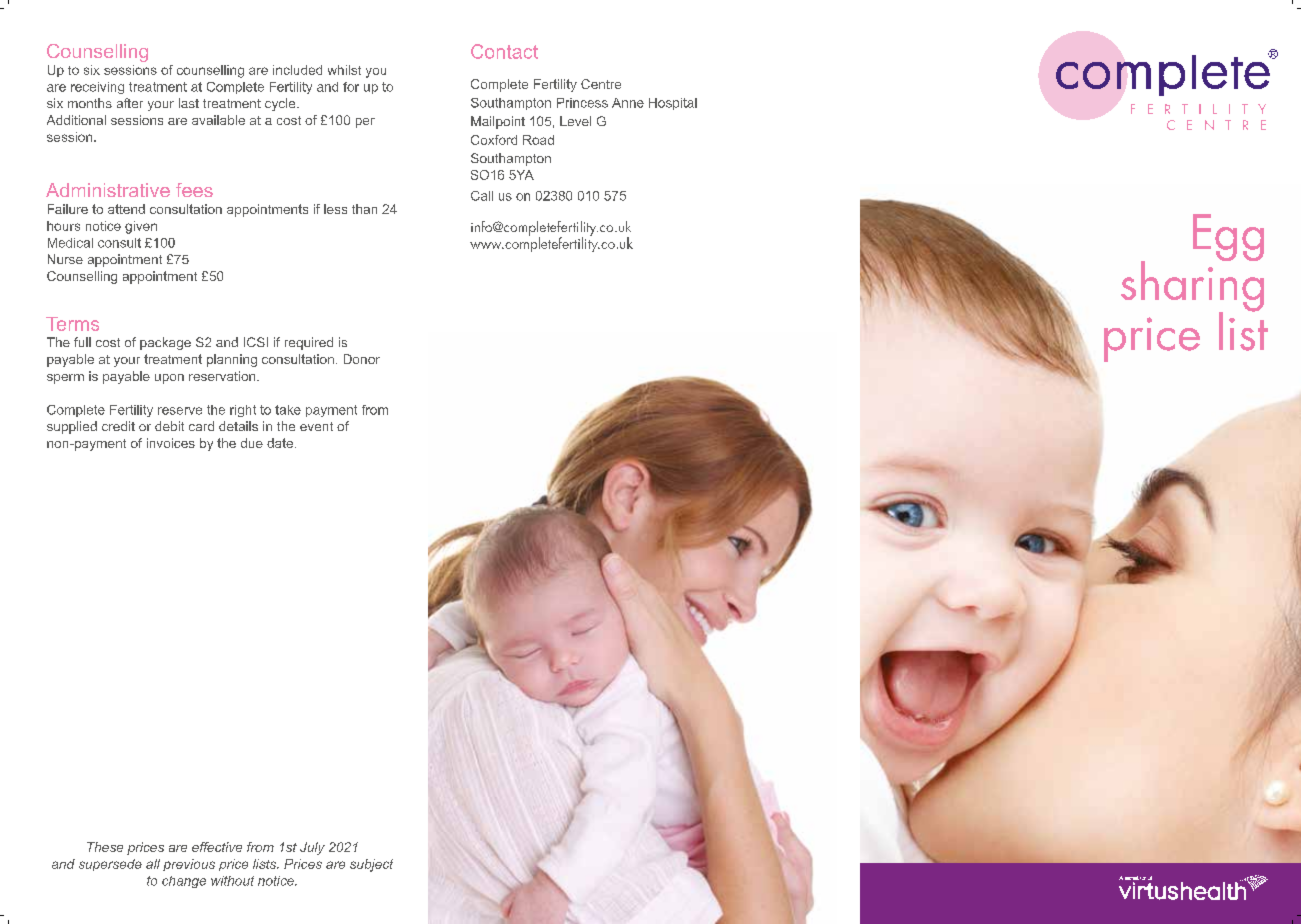  I want to click on Call, so click(482, 196).
